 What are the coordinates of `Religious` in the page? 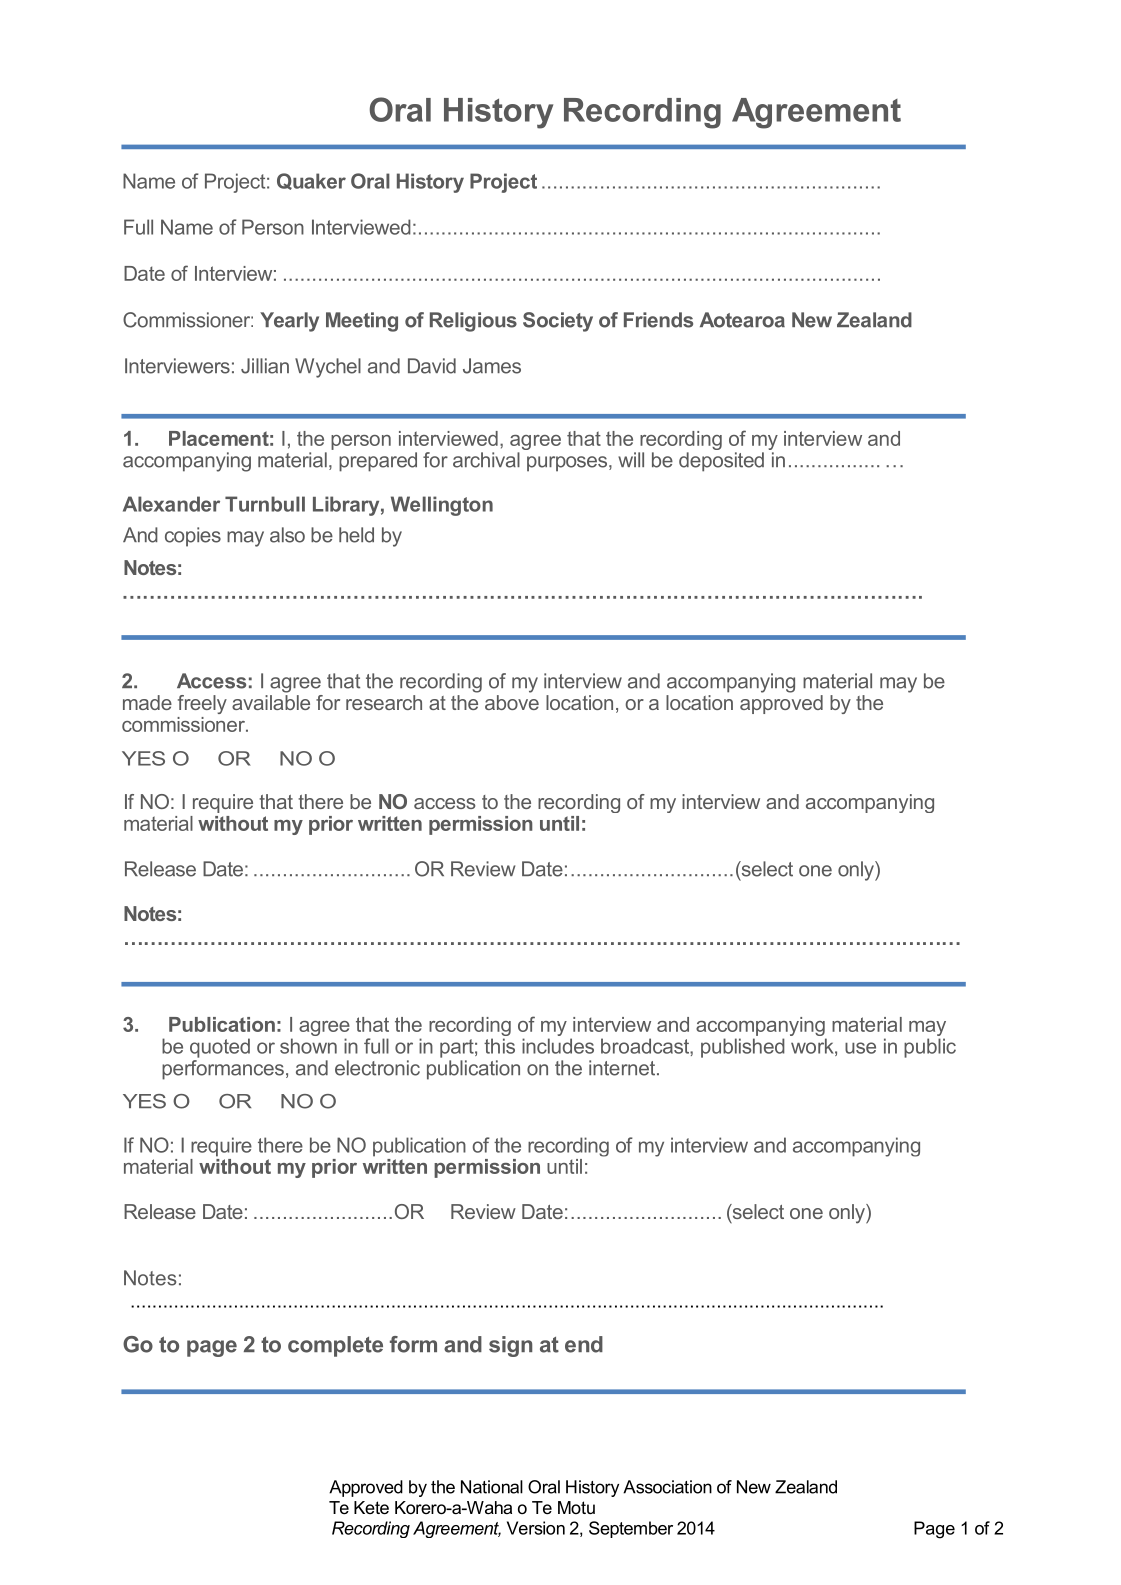 It's located at (473, 322).
